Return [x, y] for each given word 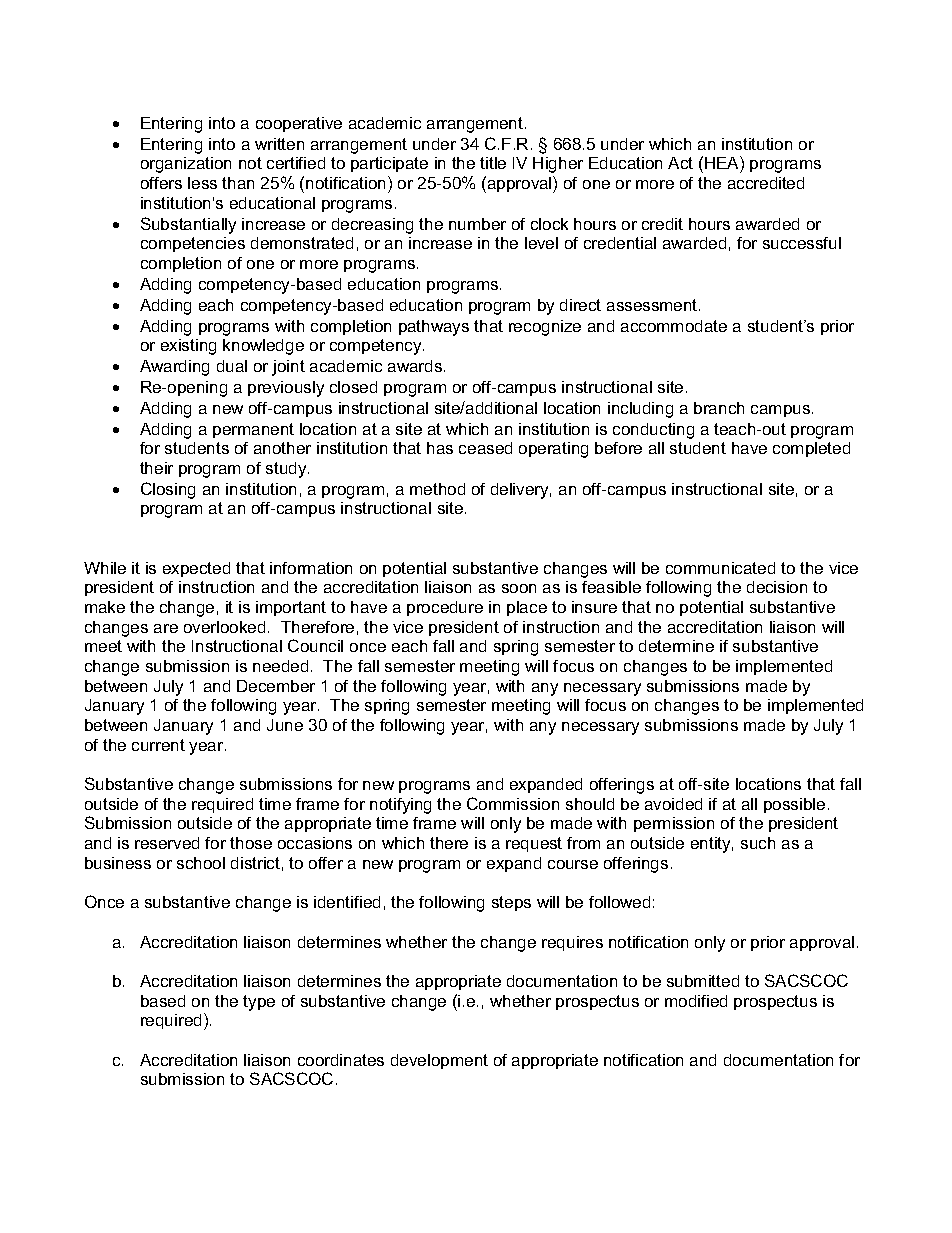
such [758, 843]
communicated [720, 568]
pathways [434, 328]
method [437, 489]
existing [188, 347]
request [534, 844]
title [493, 163]
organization [186, 165]
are [166, 628]
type [259, 1003]
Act [680, 163]
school [201, 863]
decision [777, 587]
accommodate [674, 326]
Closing [168, 490]
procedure [445, 608]
